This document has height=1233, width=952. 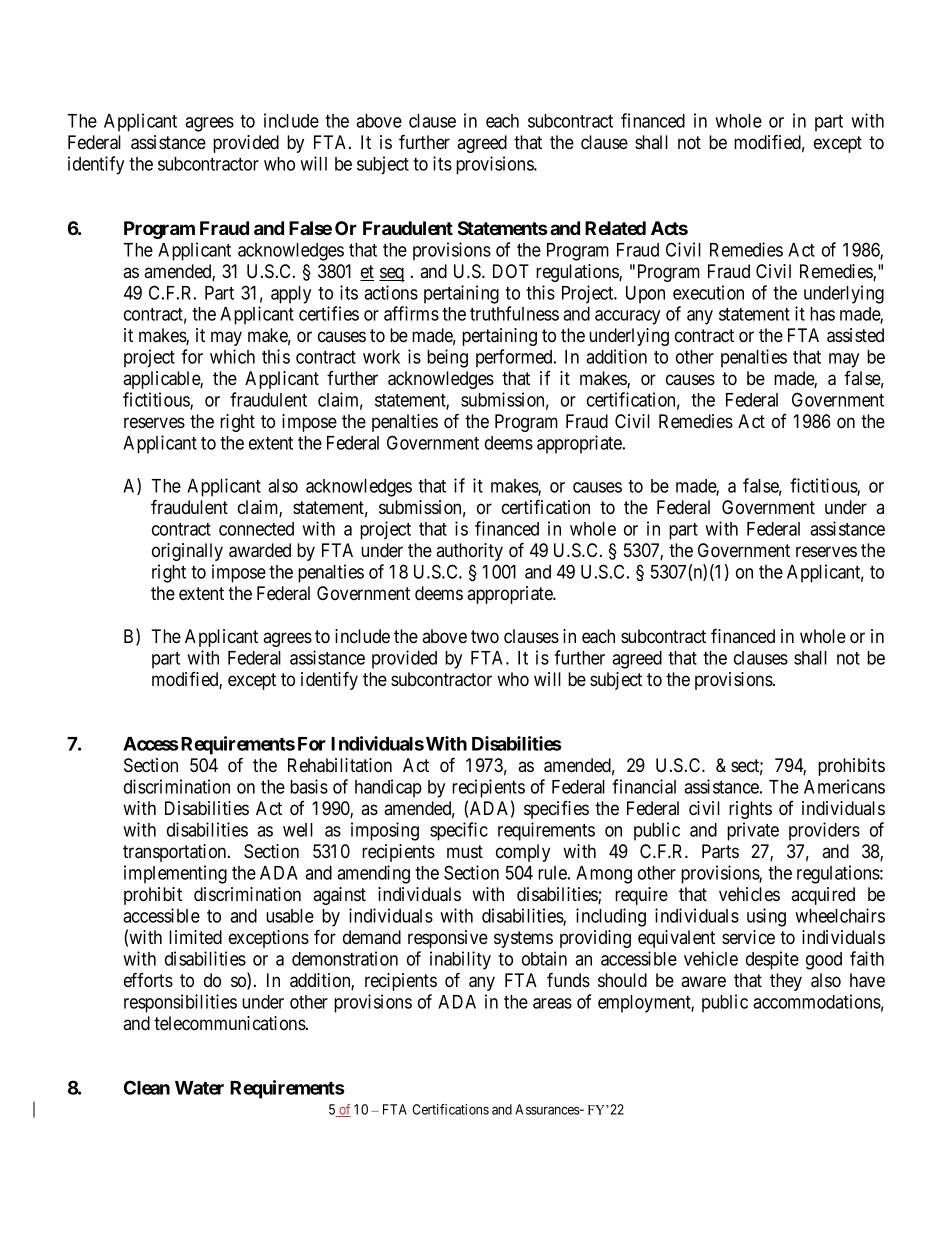 I want to click on they, so click(x=786, y=982).
